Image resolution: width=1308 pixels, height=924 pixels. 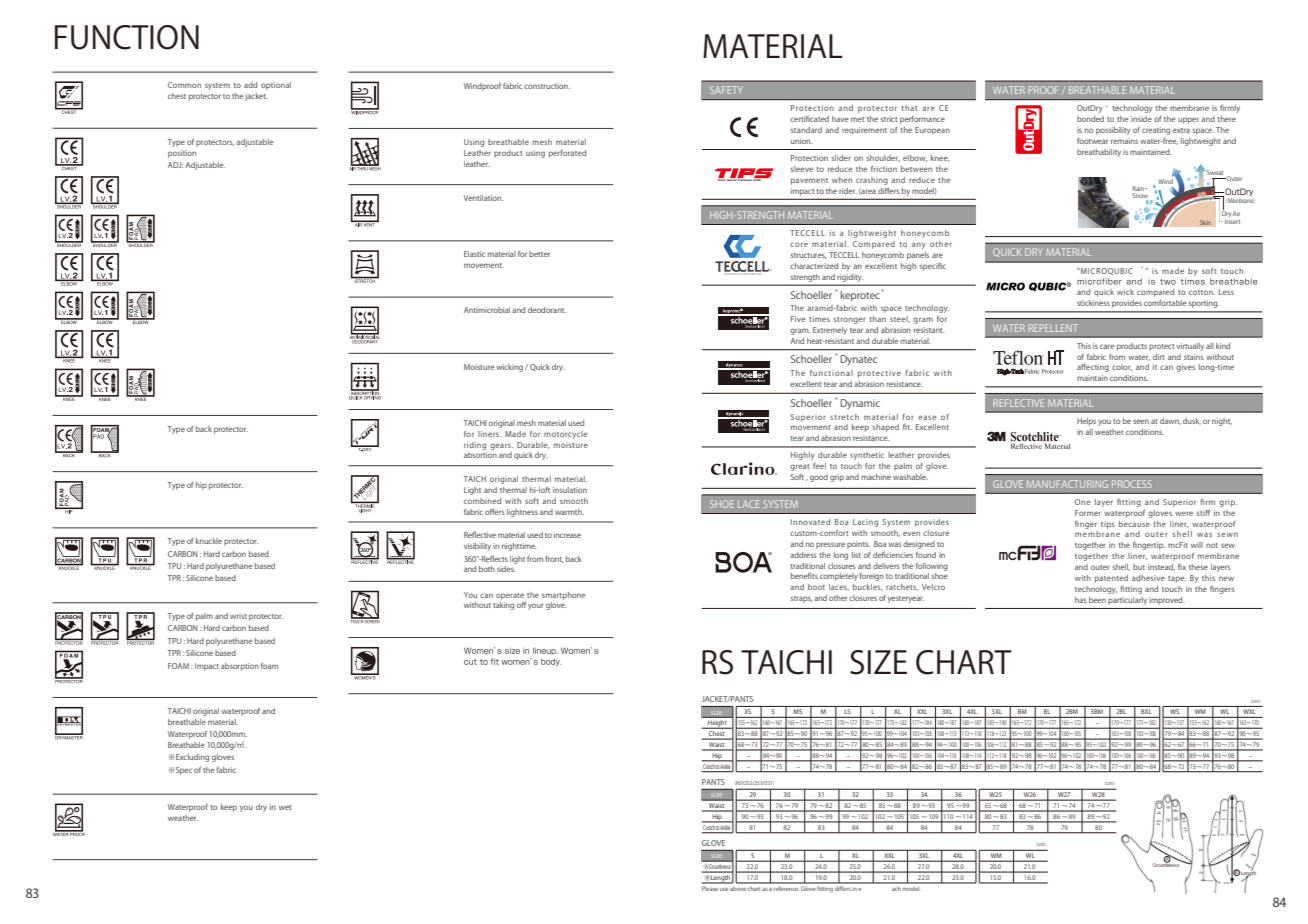 I want to click on bonded, so click(x=1090, y=119).
